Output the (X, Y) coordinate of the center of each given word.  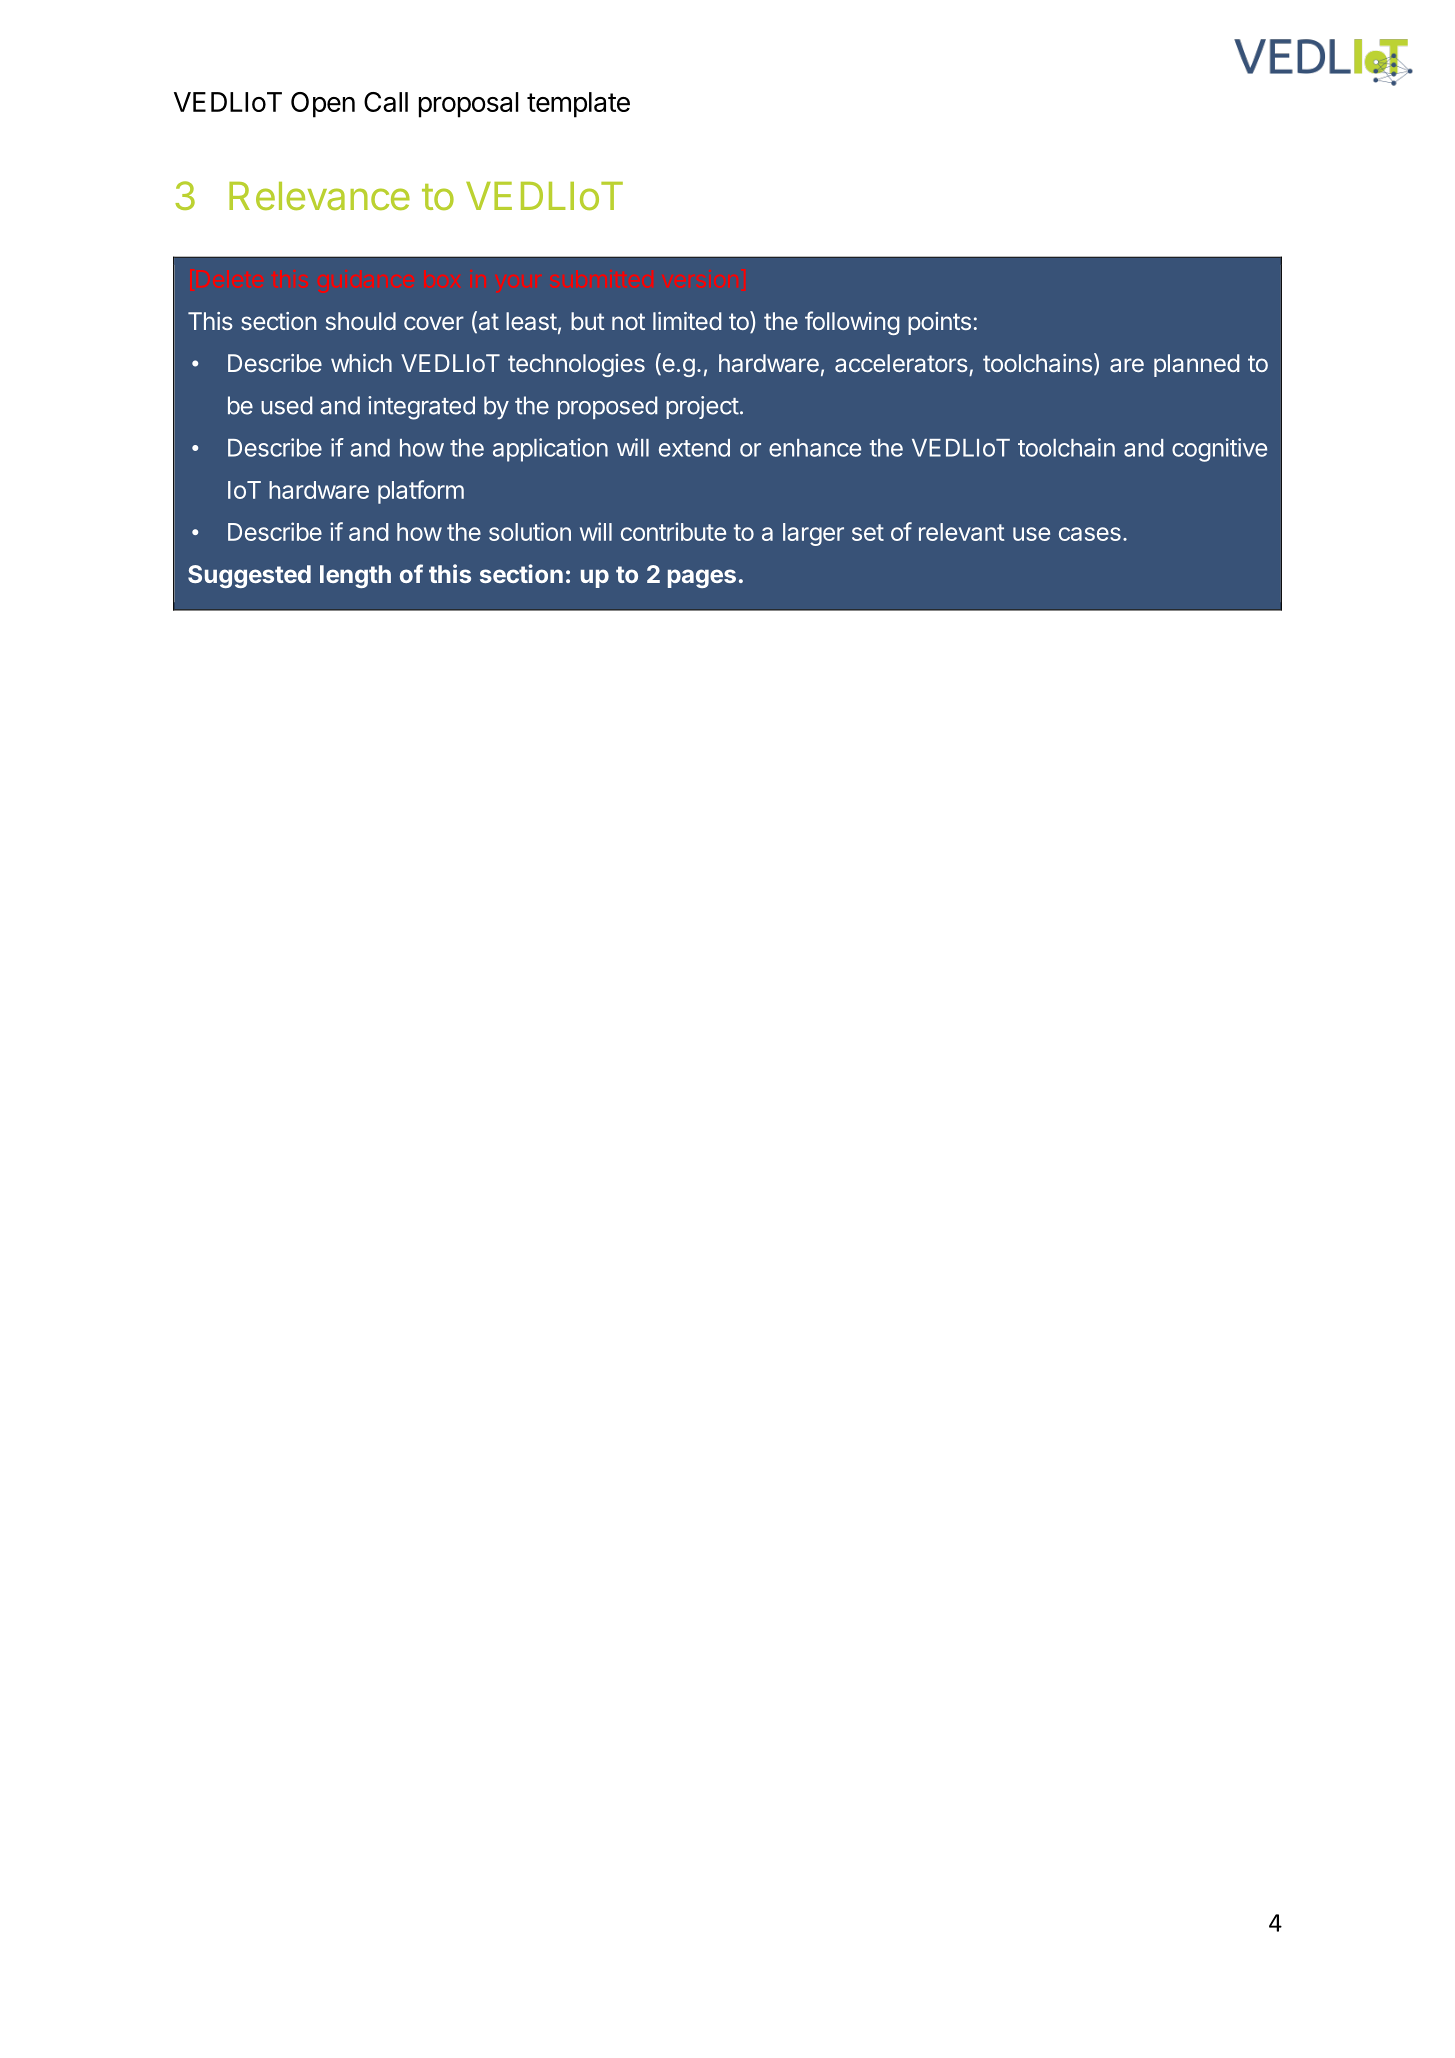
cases (1090, 534)
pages (702, 578)
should (361, 321)
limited (687, 321)
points (939, 323)
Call (386, 102)
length (355, 576)
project (702, 407)
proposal (469, 105)
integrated (421, 408)
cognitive (1219, 450)
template (578, 105)
